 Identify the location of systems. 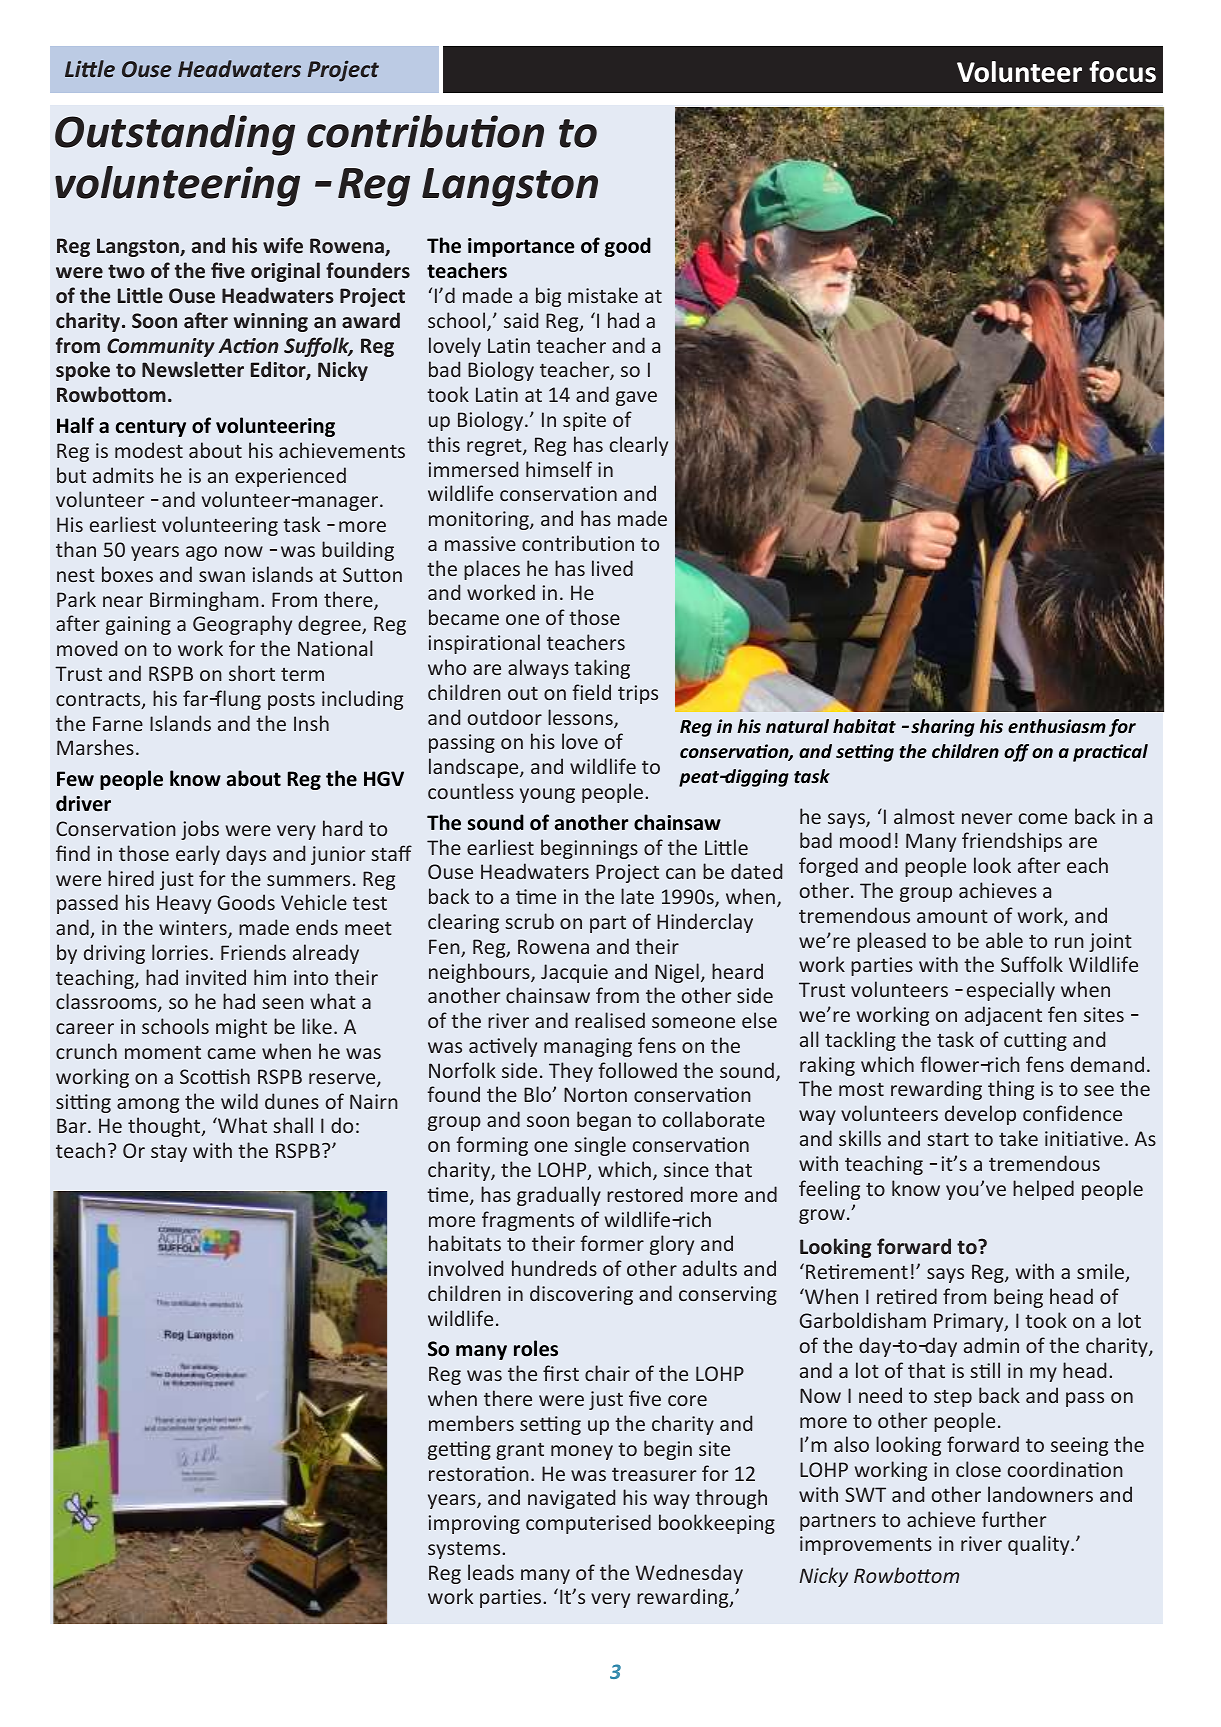
(465, 1550).
